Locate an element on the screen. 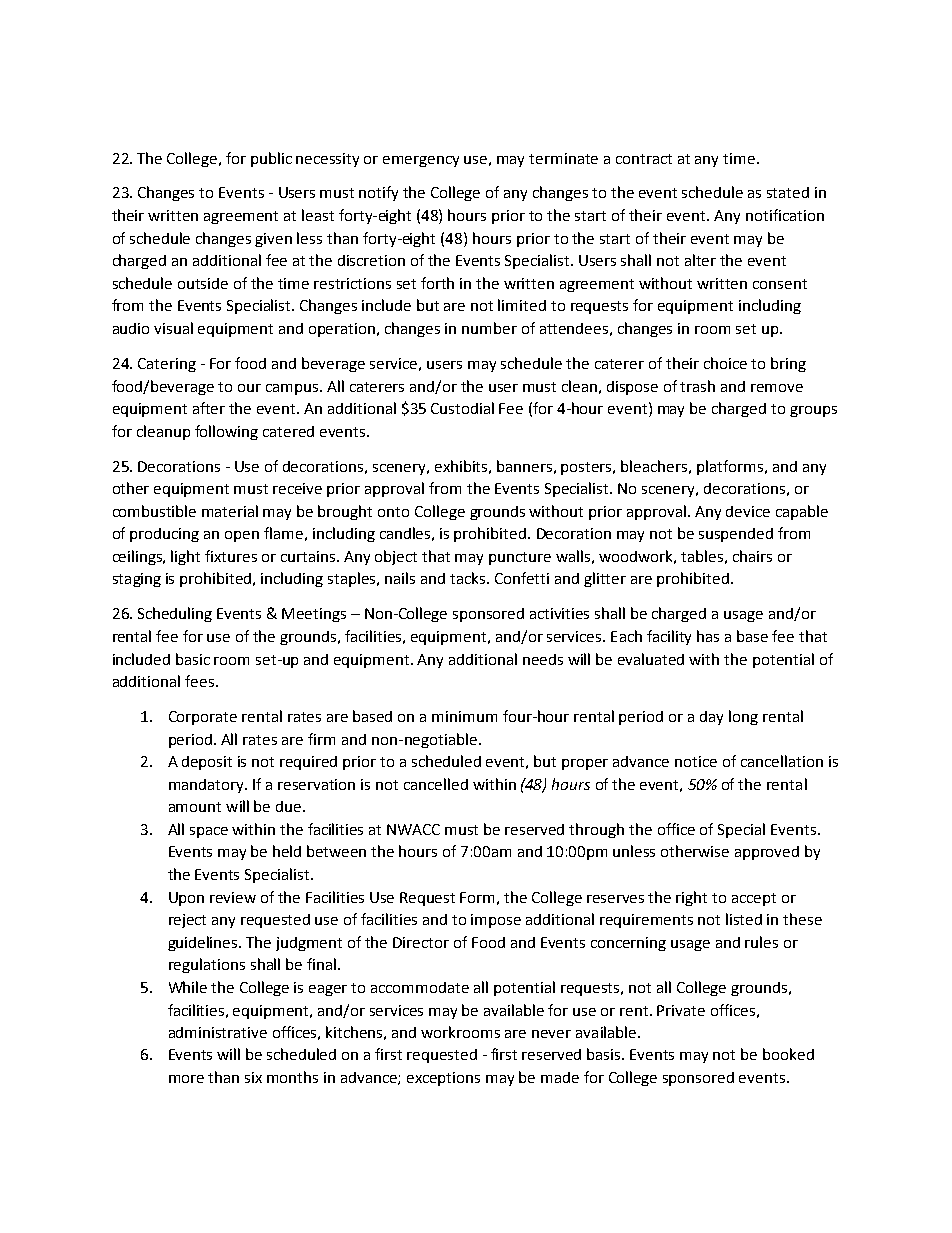 The height and width of the screenshot is (1233, 952). cancelled is located at coordinates (436, 784).
